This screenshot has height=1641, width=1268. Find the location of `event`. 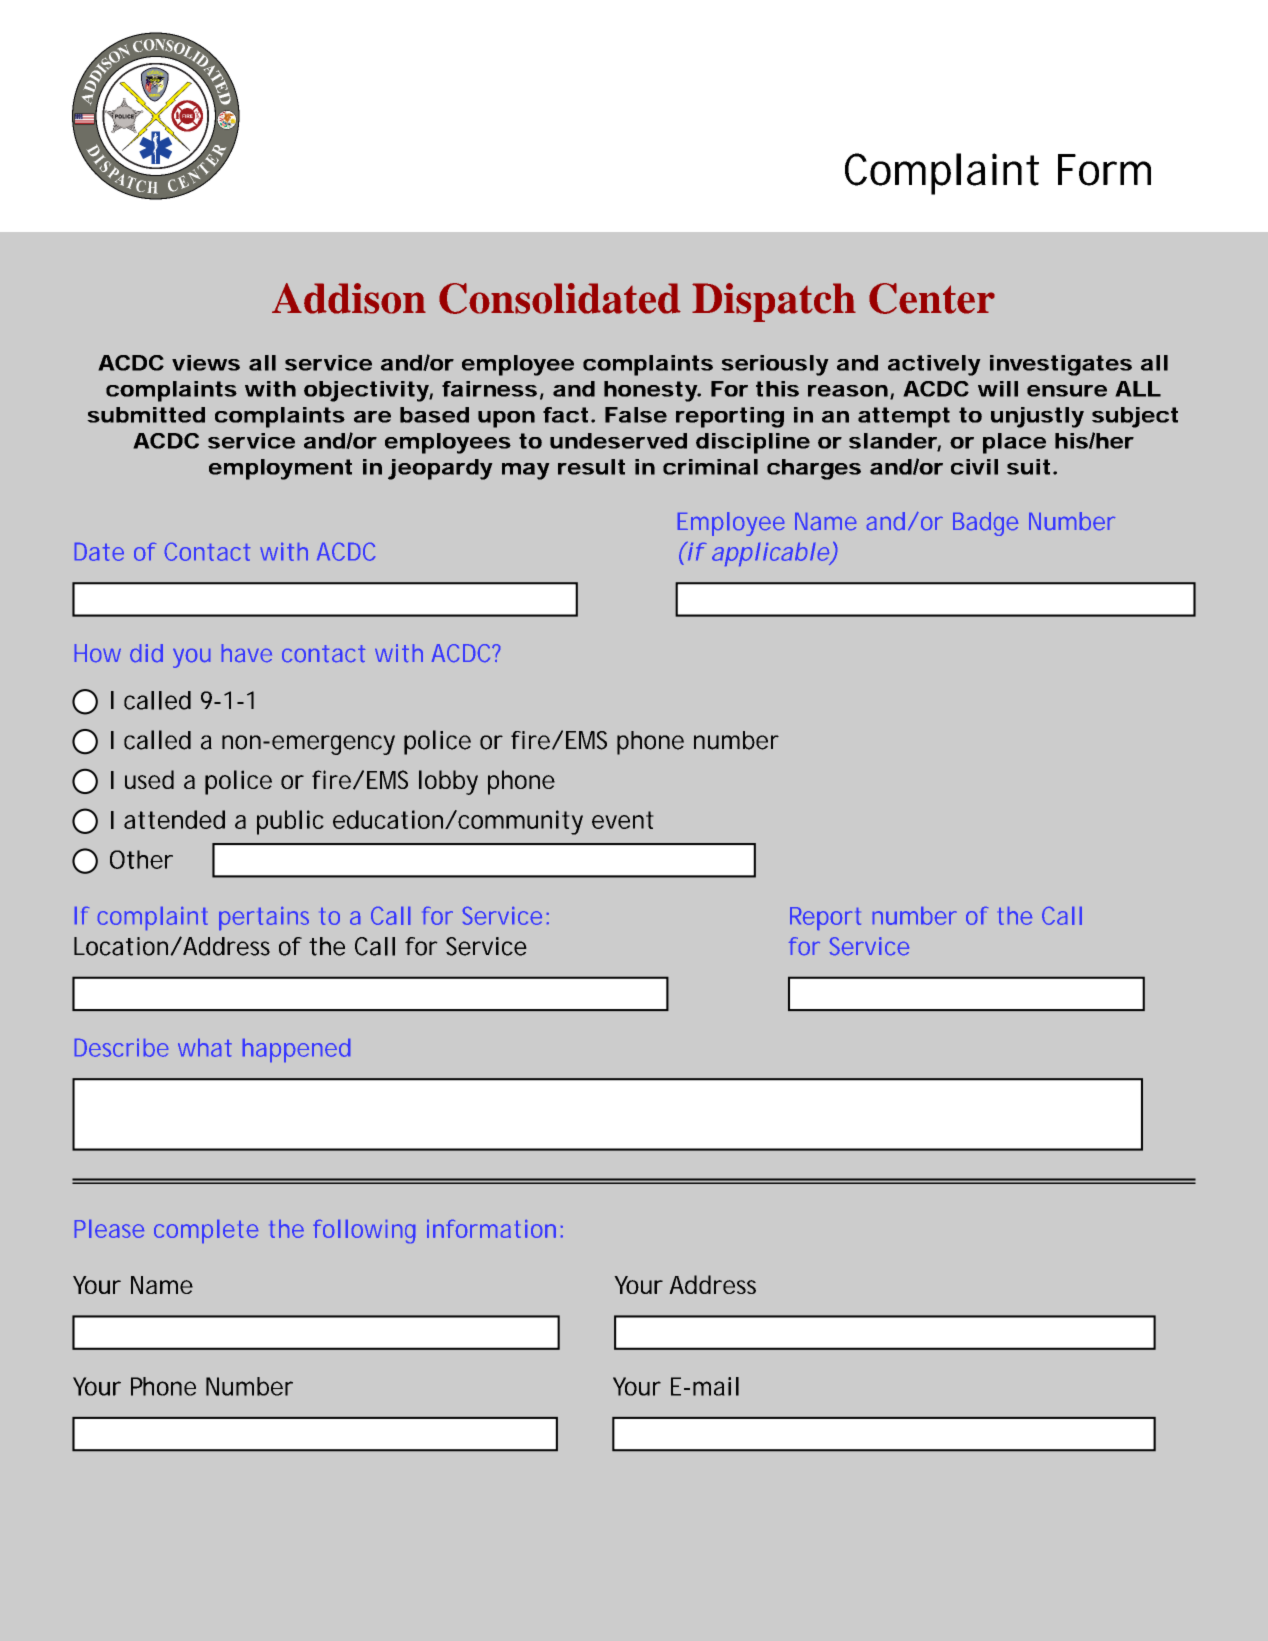

event is located at coordinates (623, 820).
